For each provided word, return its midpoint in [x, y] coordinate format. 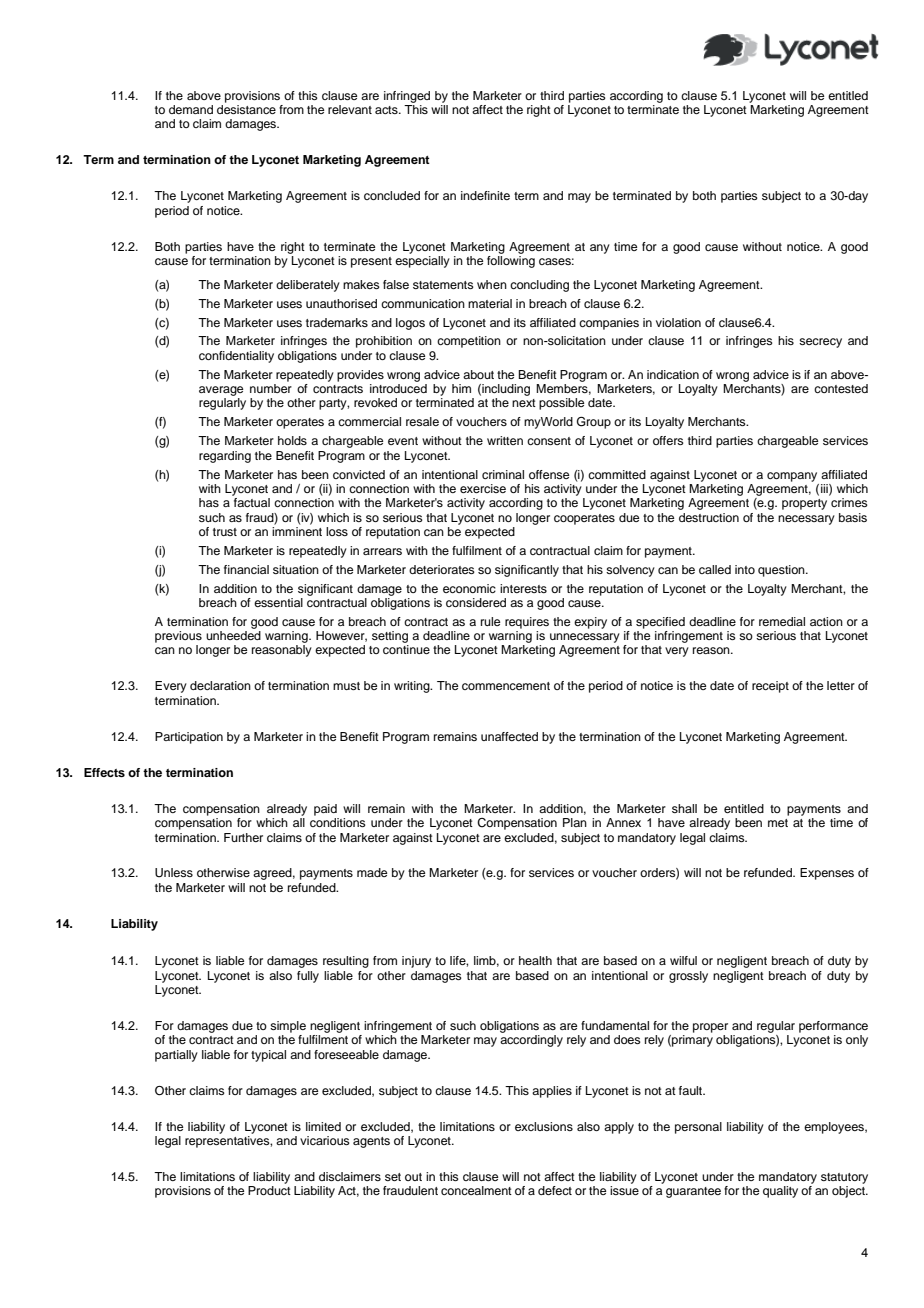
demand [191, 109]
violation [678, 322]
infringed [407, 97]
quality [780, 1192]
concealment [476, 1190]
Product [269, 1190]
